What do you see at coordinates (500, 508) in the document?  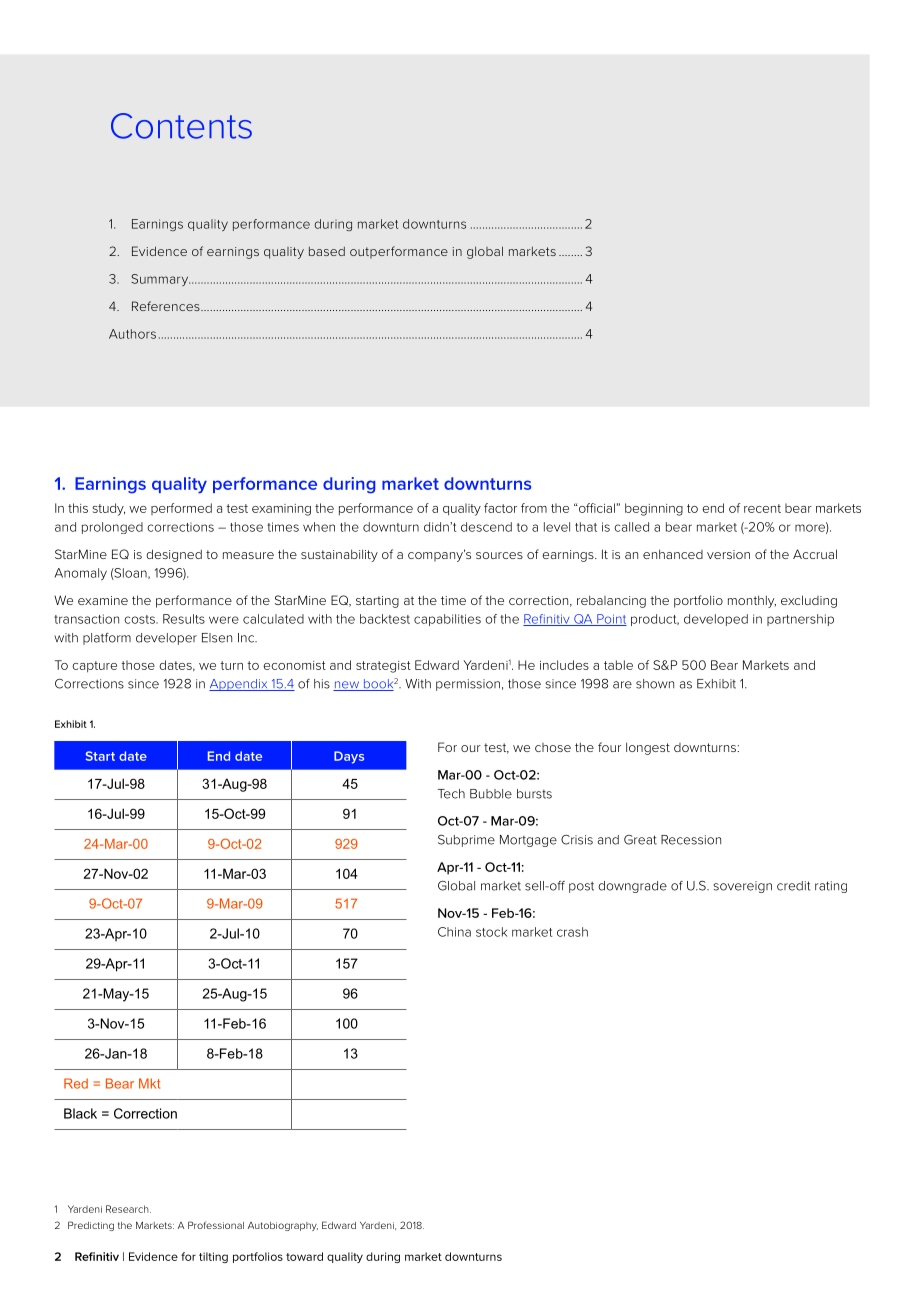 I see `factor` at bounding box center [500, 508].
